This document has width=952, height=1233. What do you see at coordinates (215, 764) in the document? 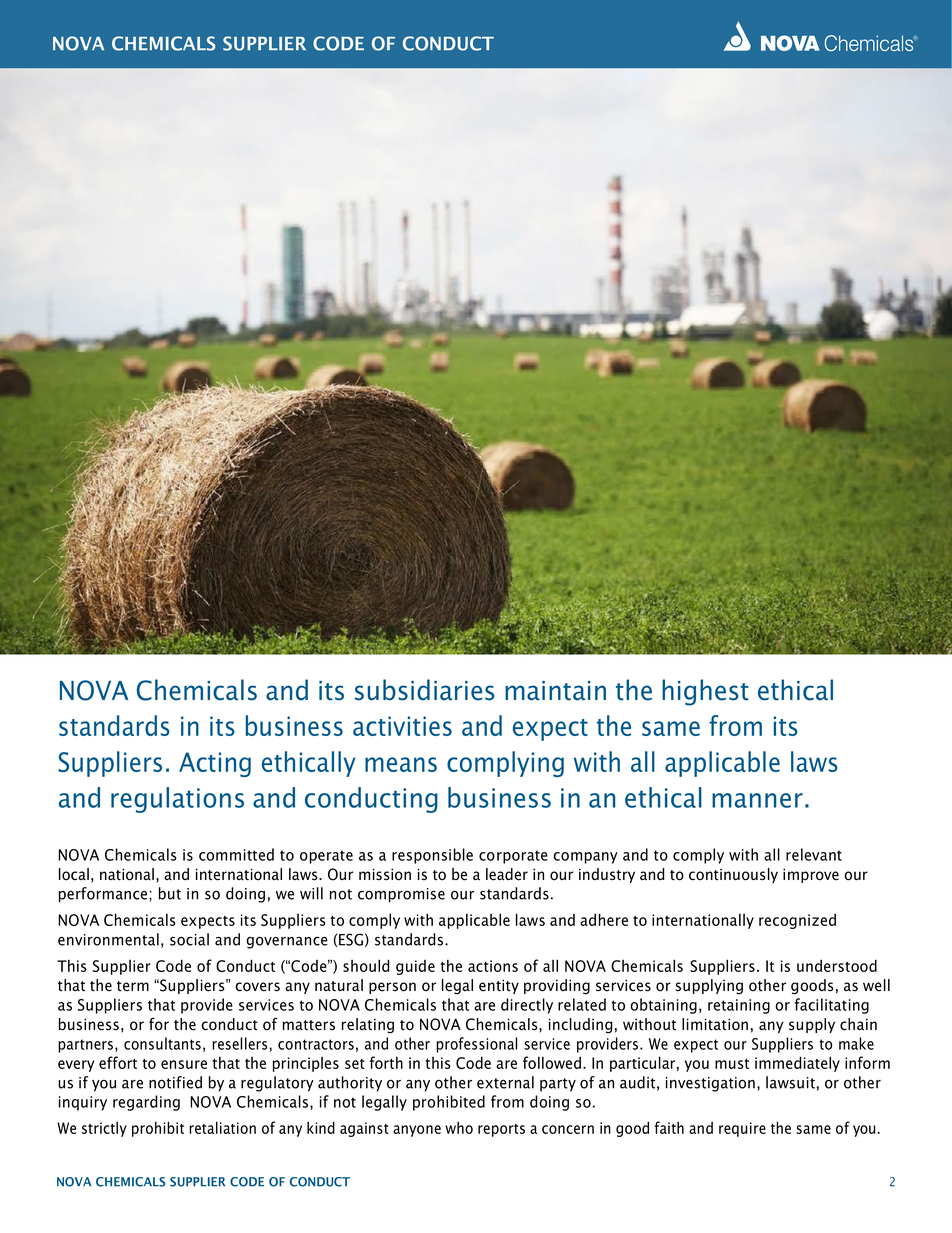
I see `Acting` at bounding box center [215, 764].
